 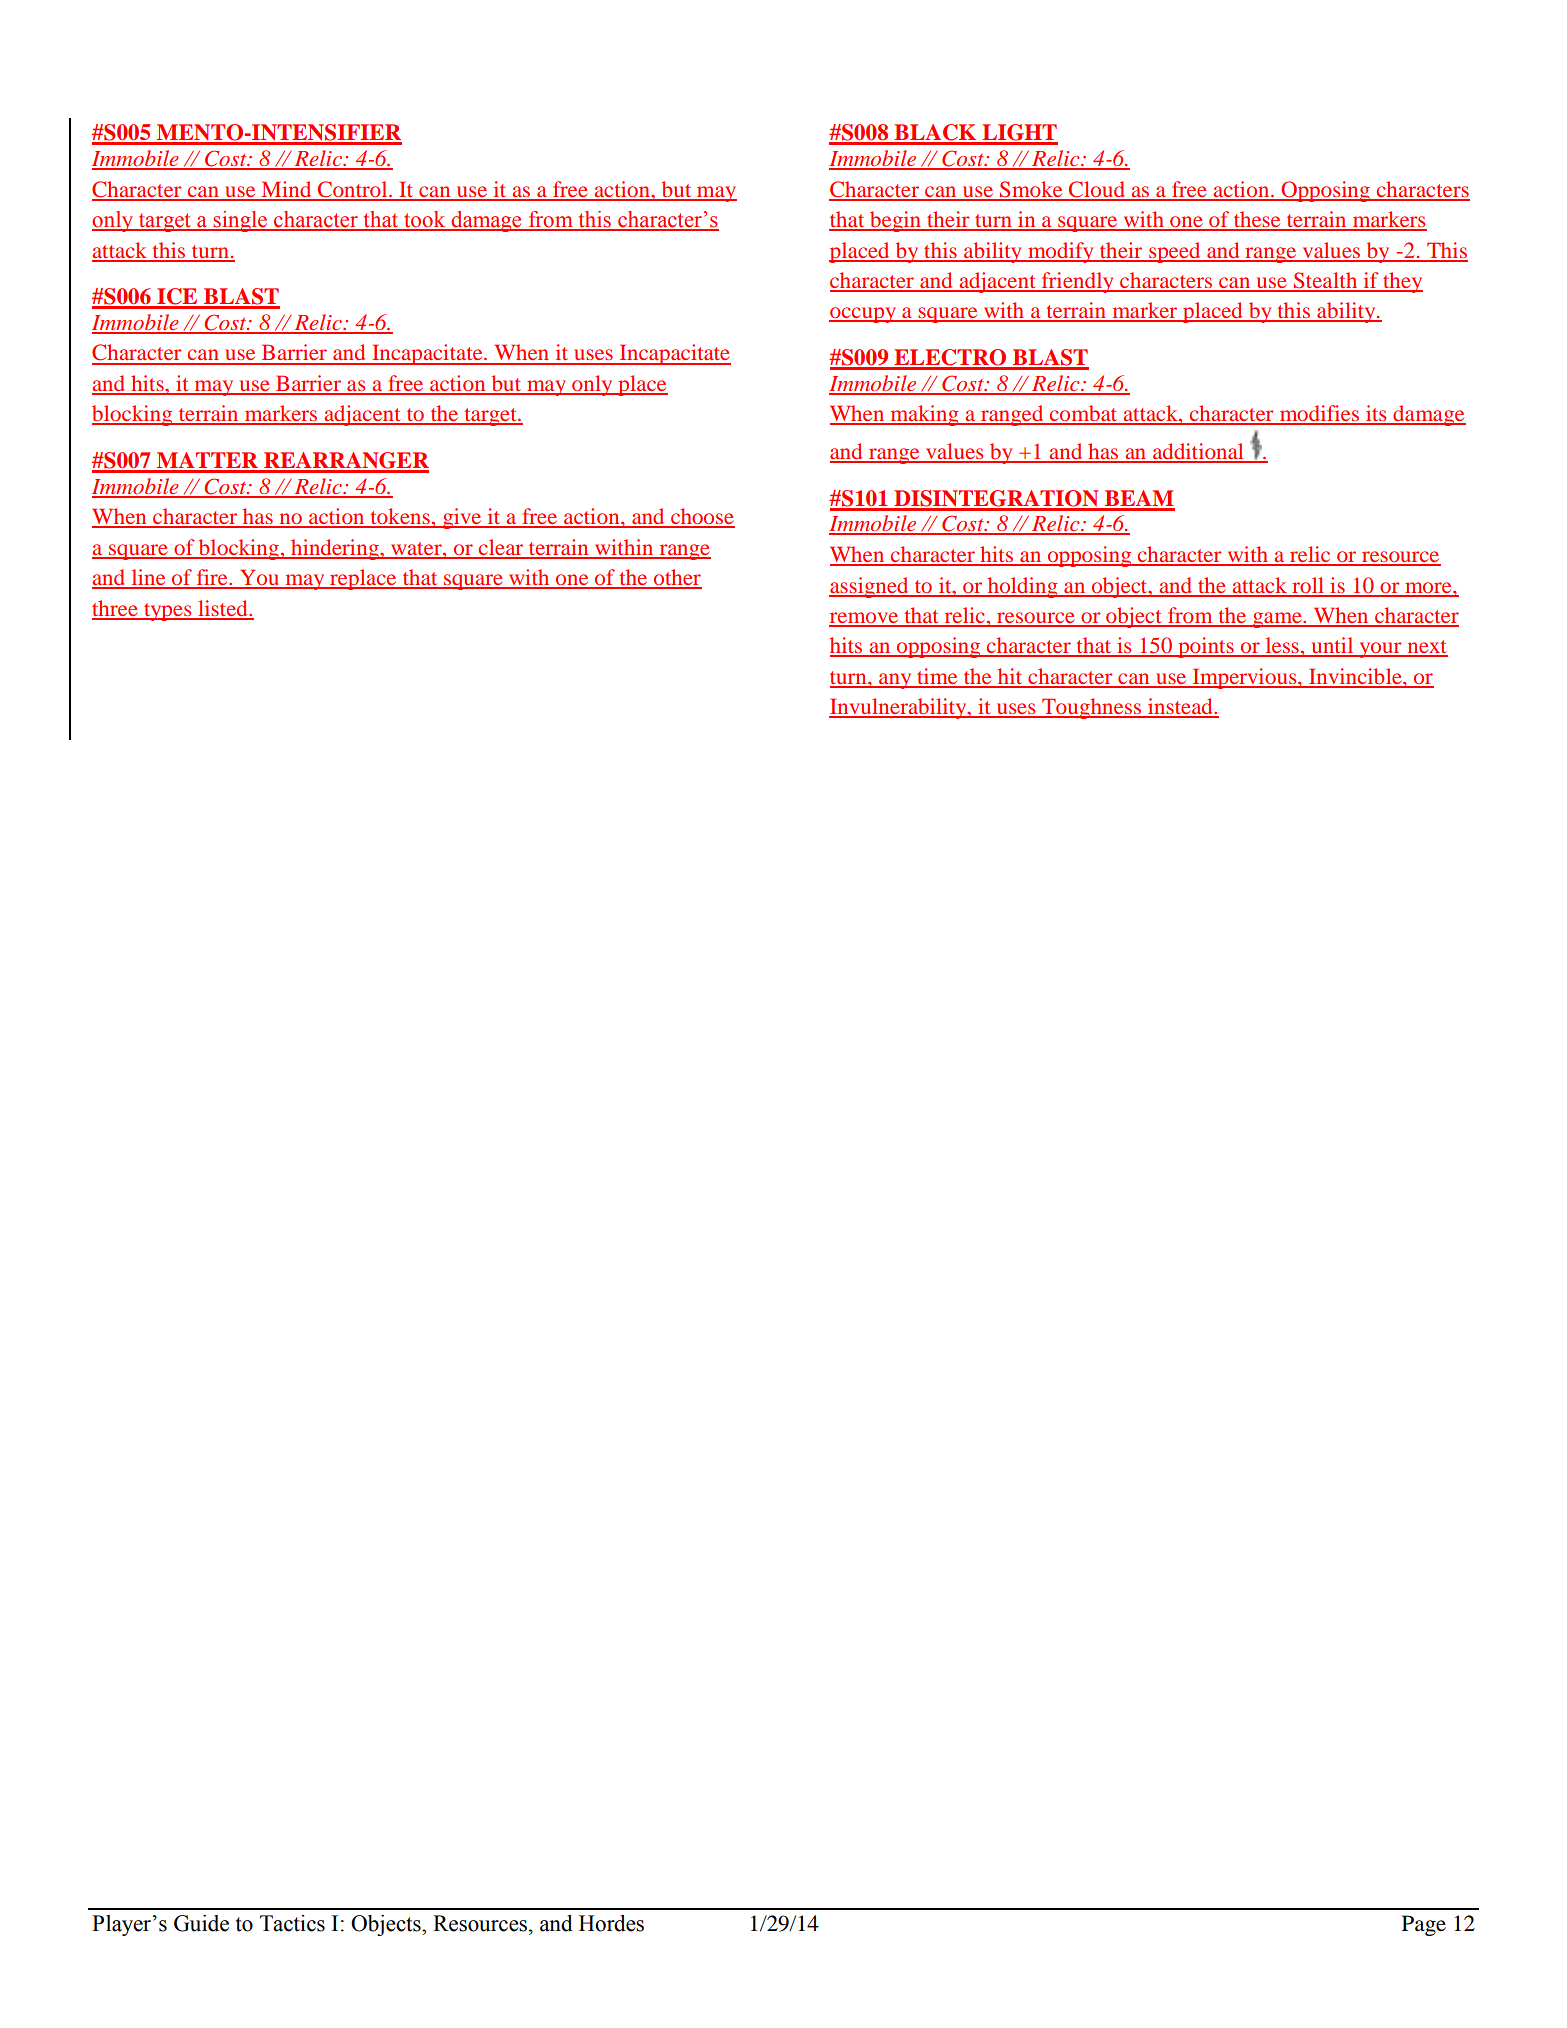 What do you see at coordinates (863, 315) in the screenshot?
I see `occupy` at bounding box center [863, 315].
